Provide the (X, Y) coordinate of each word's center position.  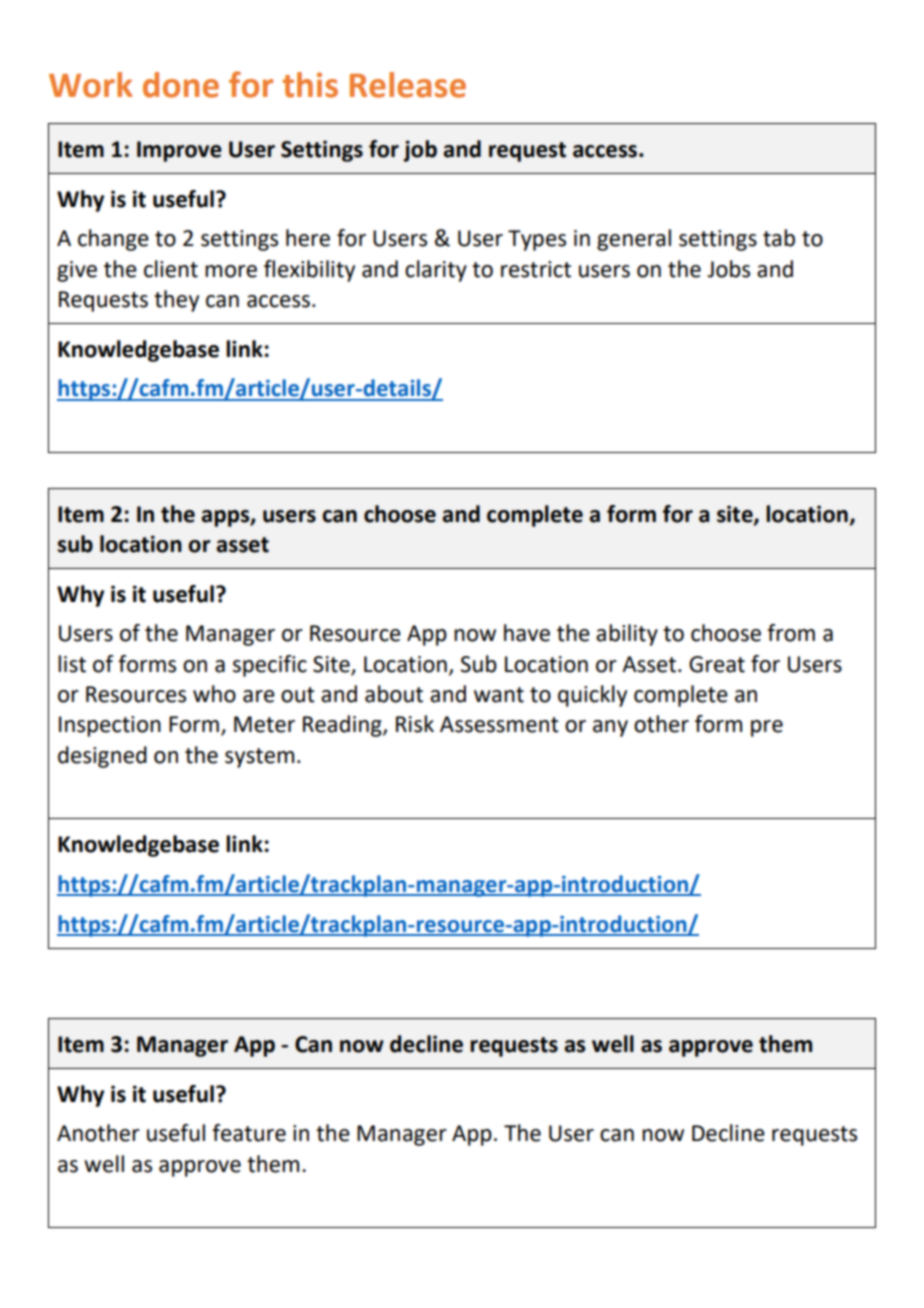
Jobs (728, 269)
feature (249, 1133)
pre (767, 728)
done (181, 85)
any (610, 728)
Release (408, 85)
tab (779, 238)
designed (102, 757)
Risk (415, 724)
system (259, 758)
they (176, 301)
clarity (436, 271)
